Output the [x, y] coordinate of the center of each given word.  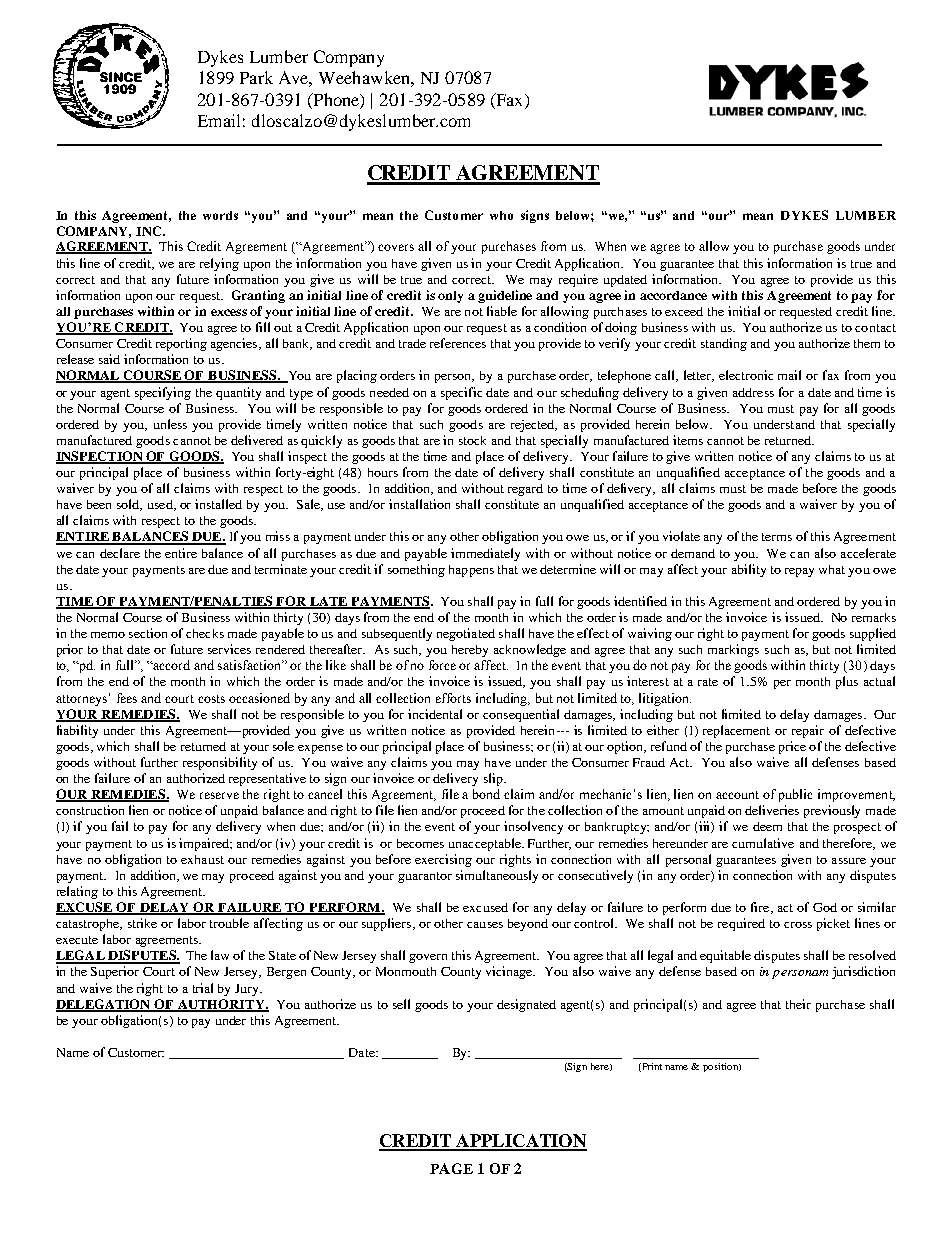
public [795, 795]
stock [472, 440]
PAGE [451, 1168]
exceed [684, 311]
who [501, 215]
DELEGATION [104, 1005]
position [721, 1067]
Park [256, 77]
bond [486, 794]
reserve [219, 795]
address [753, 392]
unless [170, 424]
